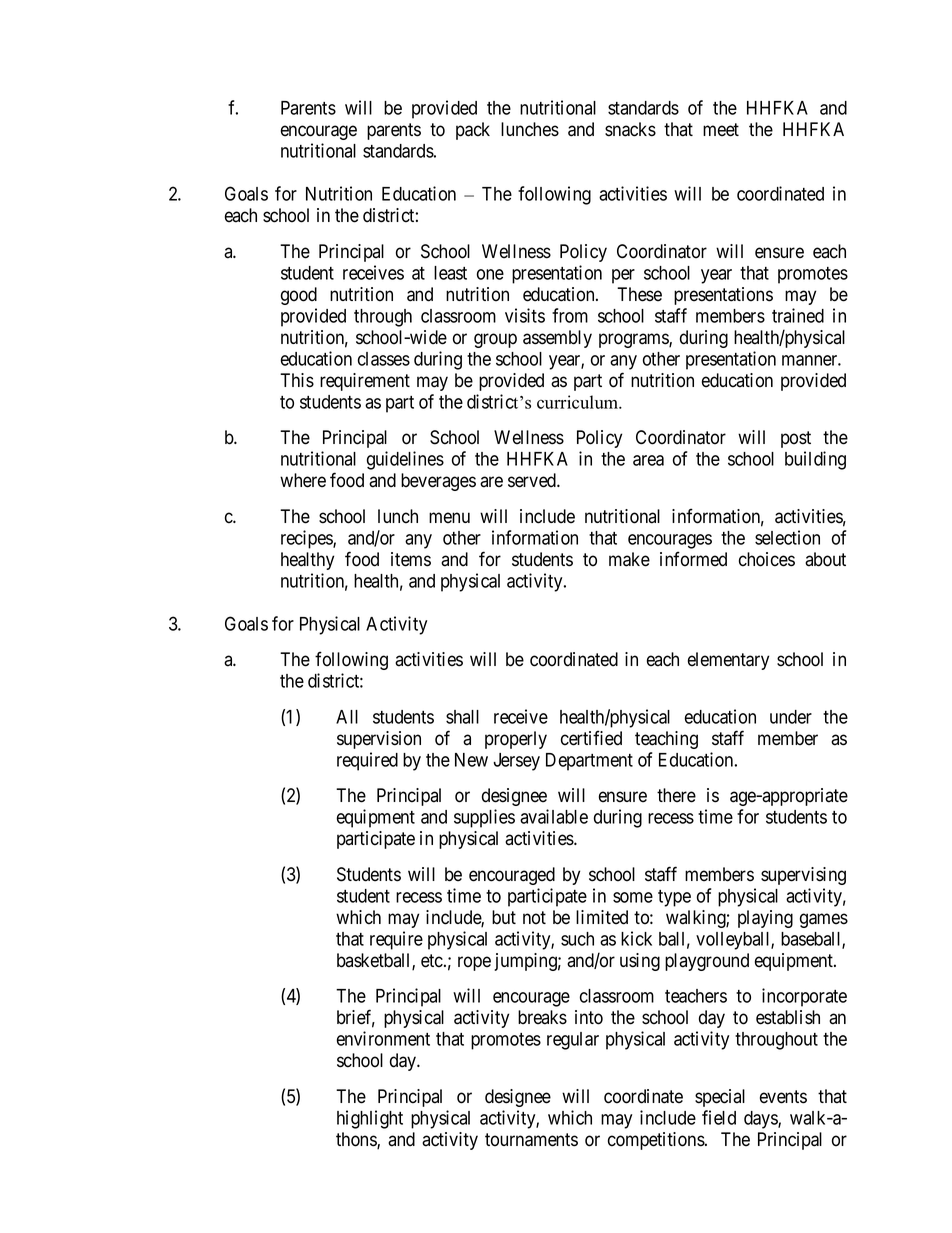 This image has width=952, height=1233. What do you see at coordinates (728, 661) in the image?
I see `elementary` at bounding box center [728, 661].
